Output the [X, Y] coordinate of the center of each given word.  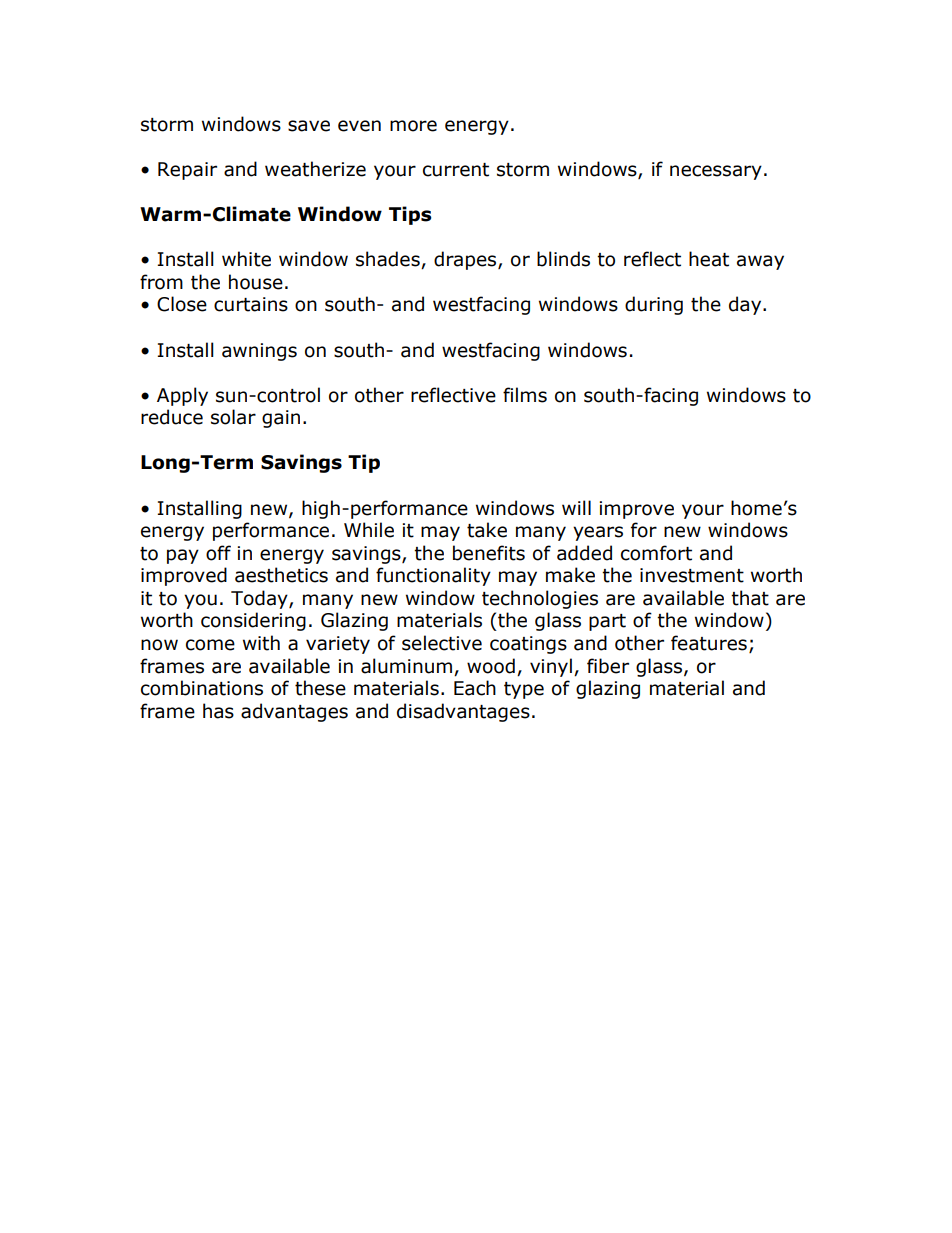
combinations [202, 688]
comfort [656, 553]
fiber [608, 666]
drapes [466, 260]
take [487, 530]
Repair [187, 171]
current [456, 170]
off [218, 553]
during [654, 305]
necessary [716, 172]
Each [475, 688]
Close [182, 304]
